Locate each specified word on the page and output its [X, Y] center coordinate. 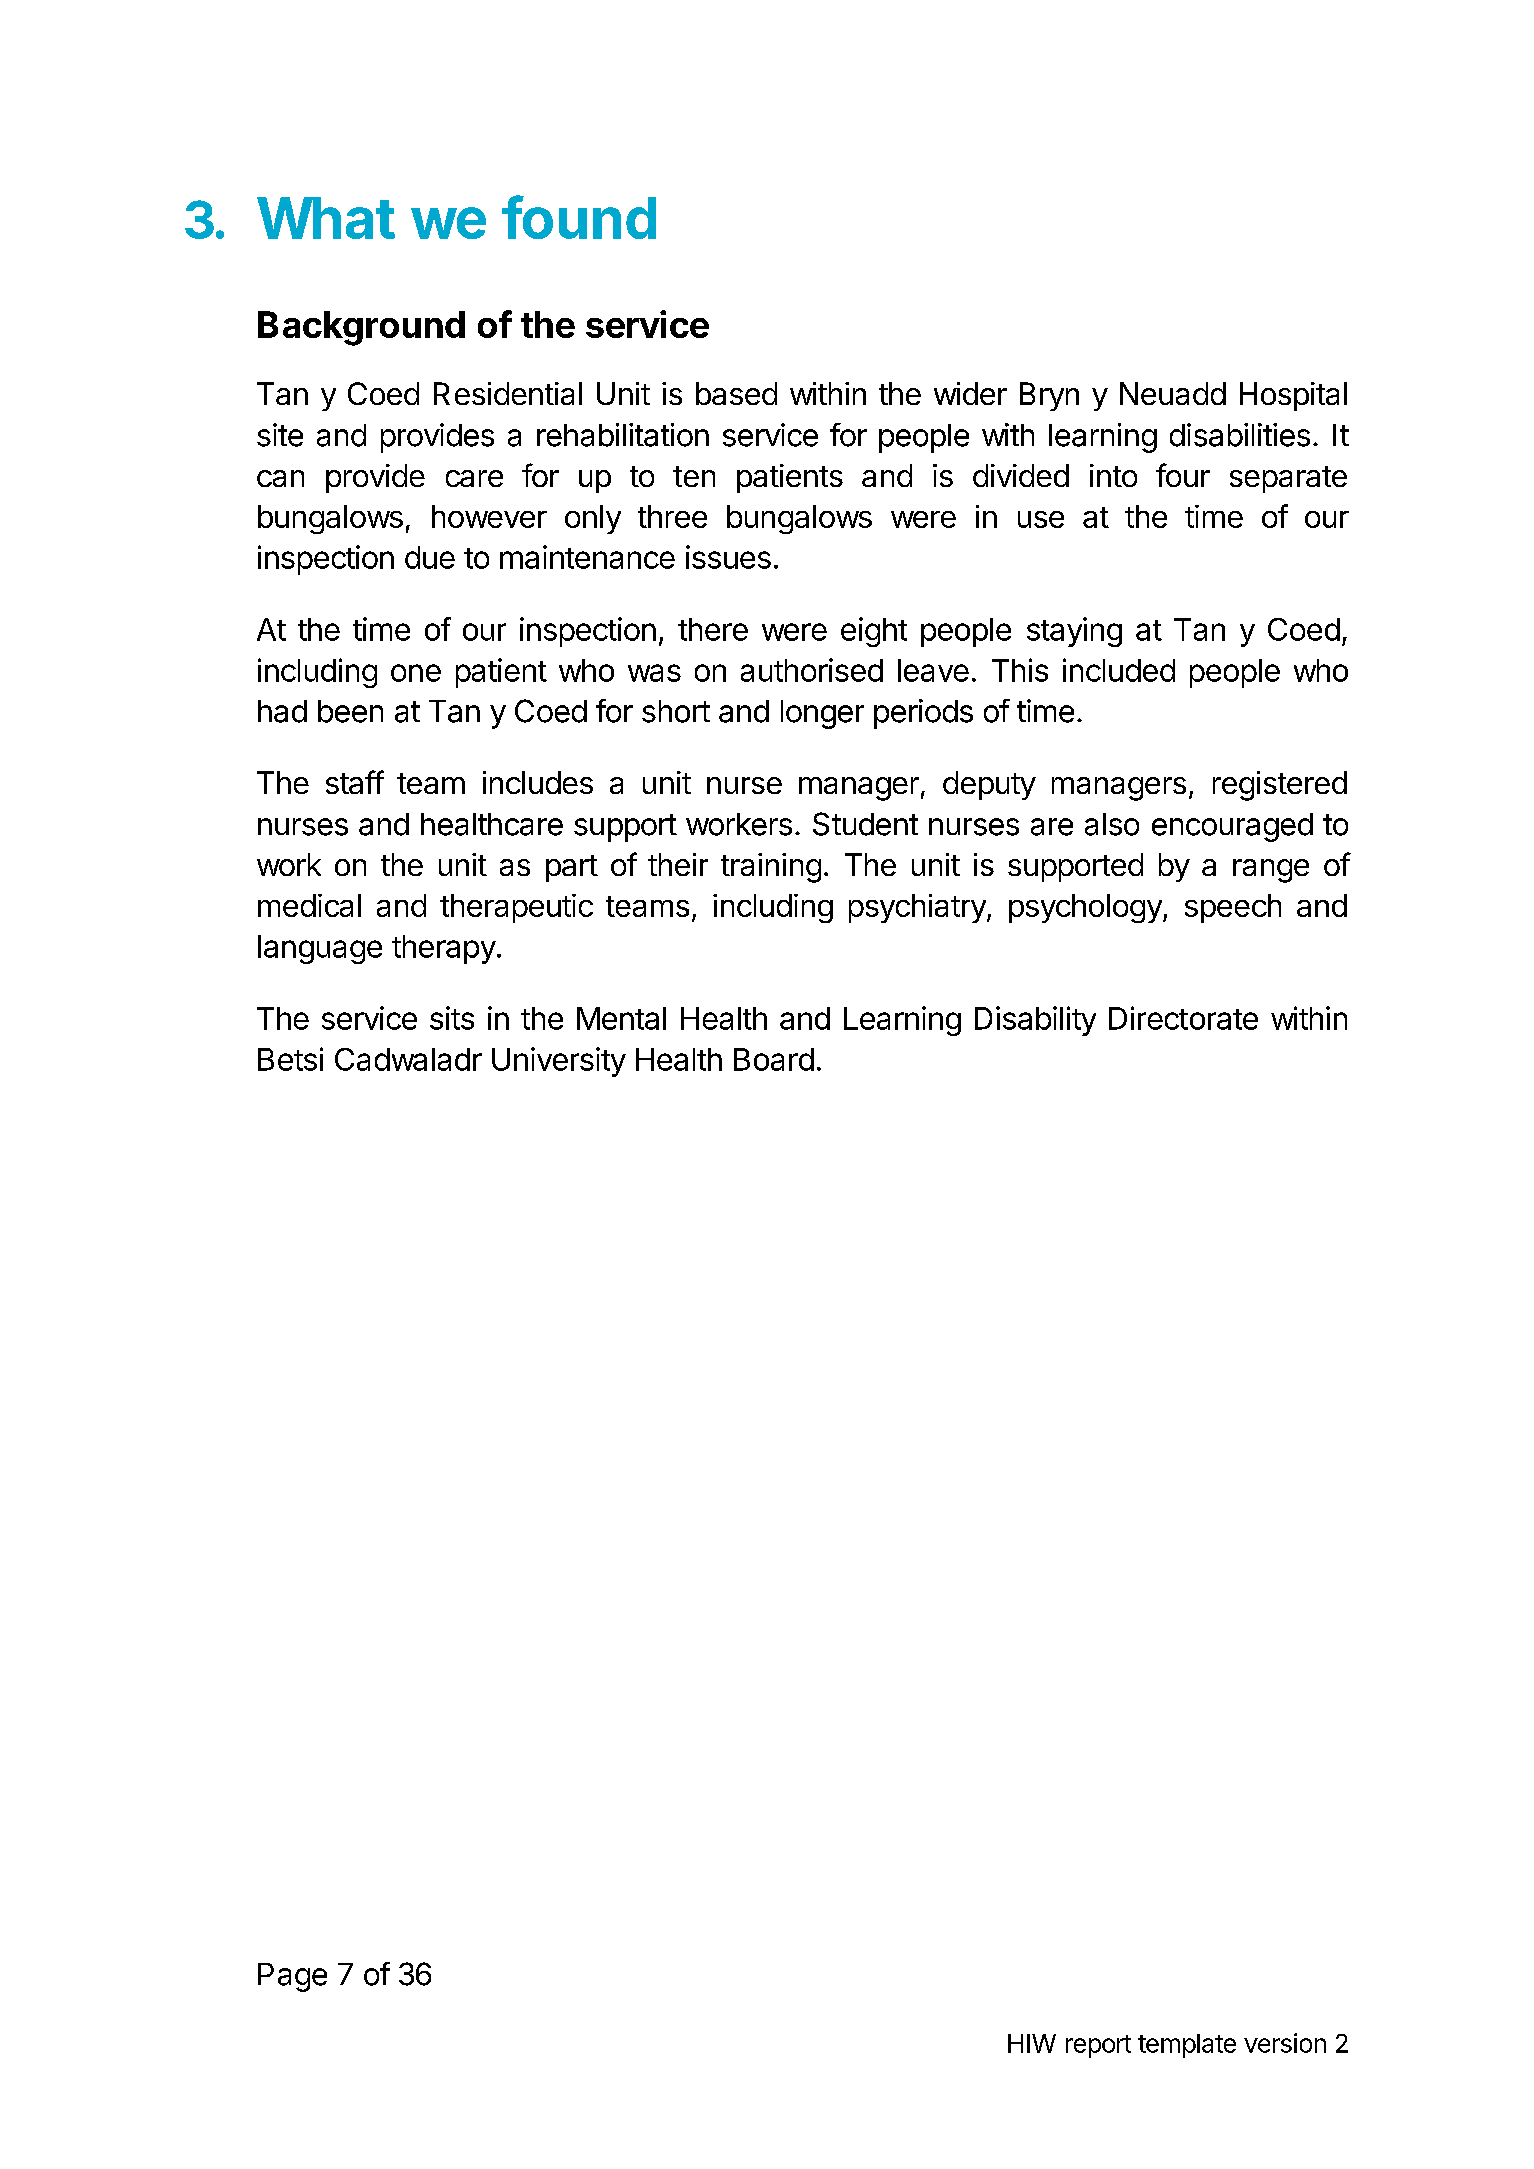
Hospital [1293, 396]
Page [292, 1977]
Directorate [1183, 1018]
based [736, 393]
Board [774, 1059]
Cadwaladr [408, 1059]
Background [361, 328]
